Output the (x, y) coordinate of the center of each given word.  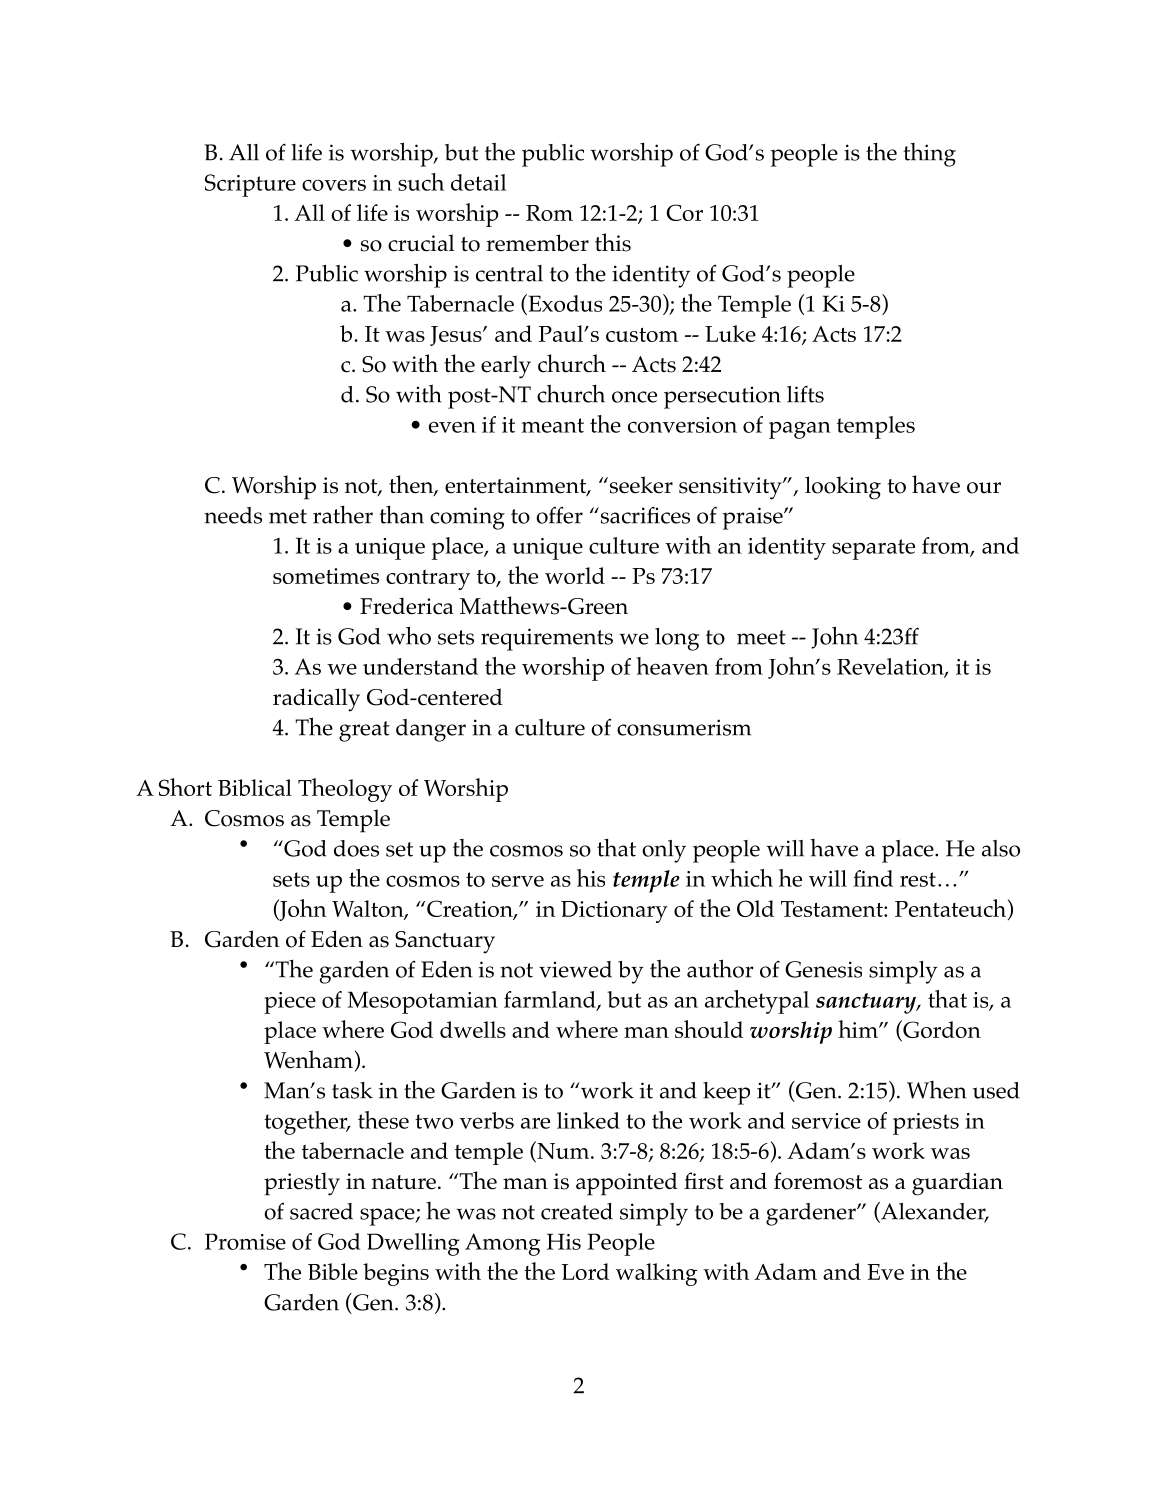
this (613, 242)
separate (873, 549)
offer (559, 515)
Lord (585, 1271)
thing (929, 155)
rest (918, 879)
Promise (245, 1241)
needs (233, 515)
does (356, 848)
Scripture (250, 185)
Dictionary (614, 912)
